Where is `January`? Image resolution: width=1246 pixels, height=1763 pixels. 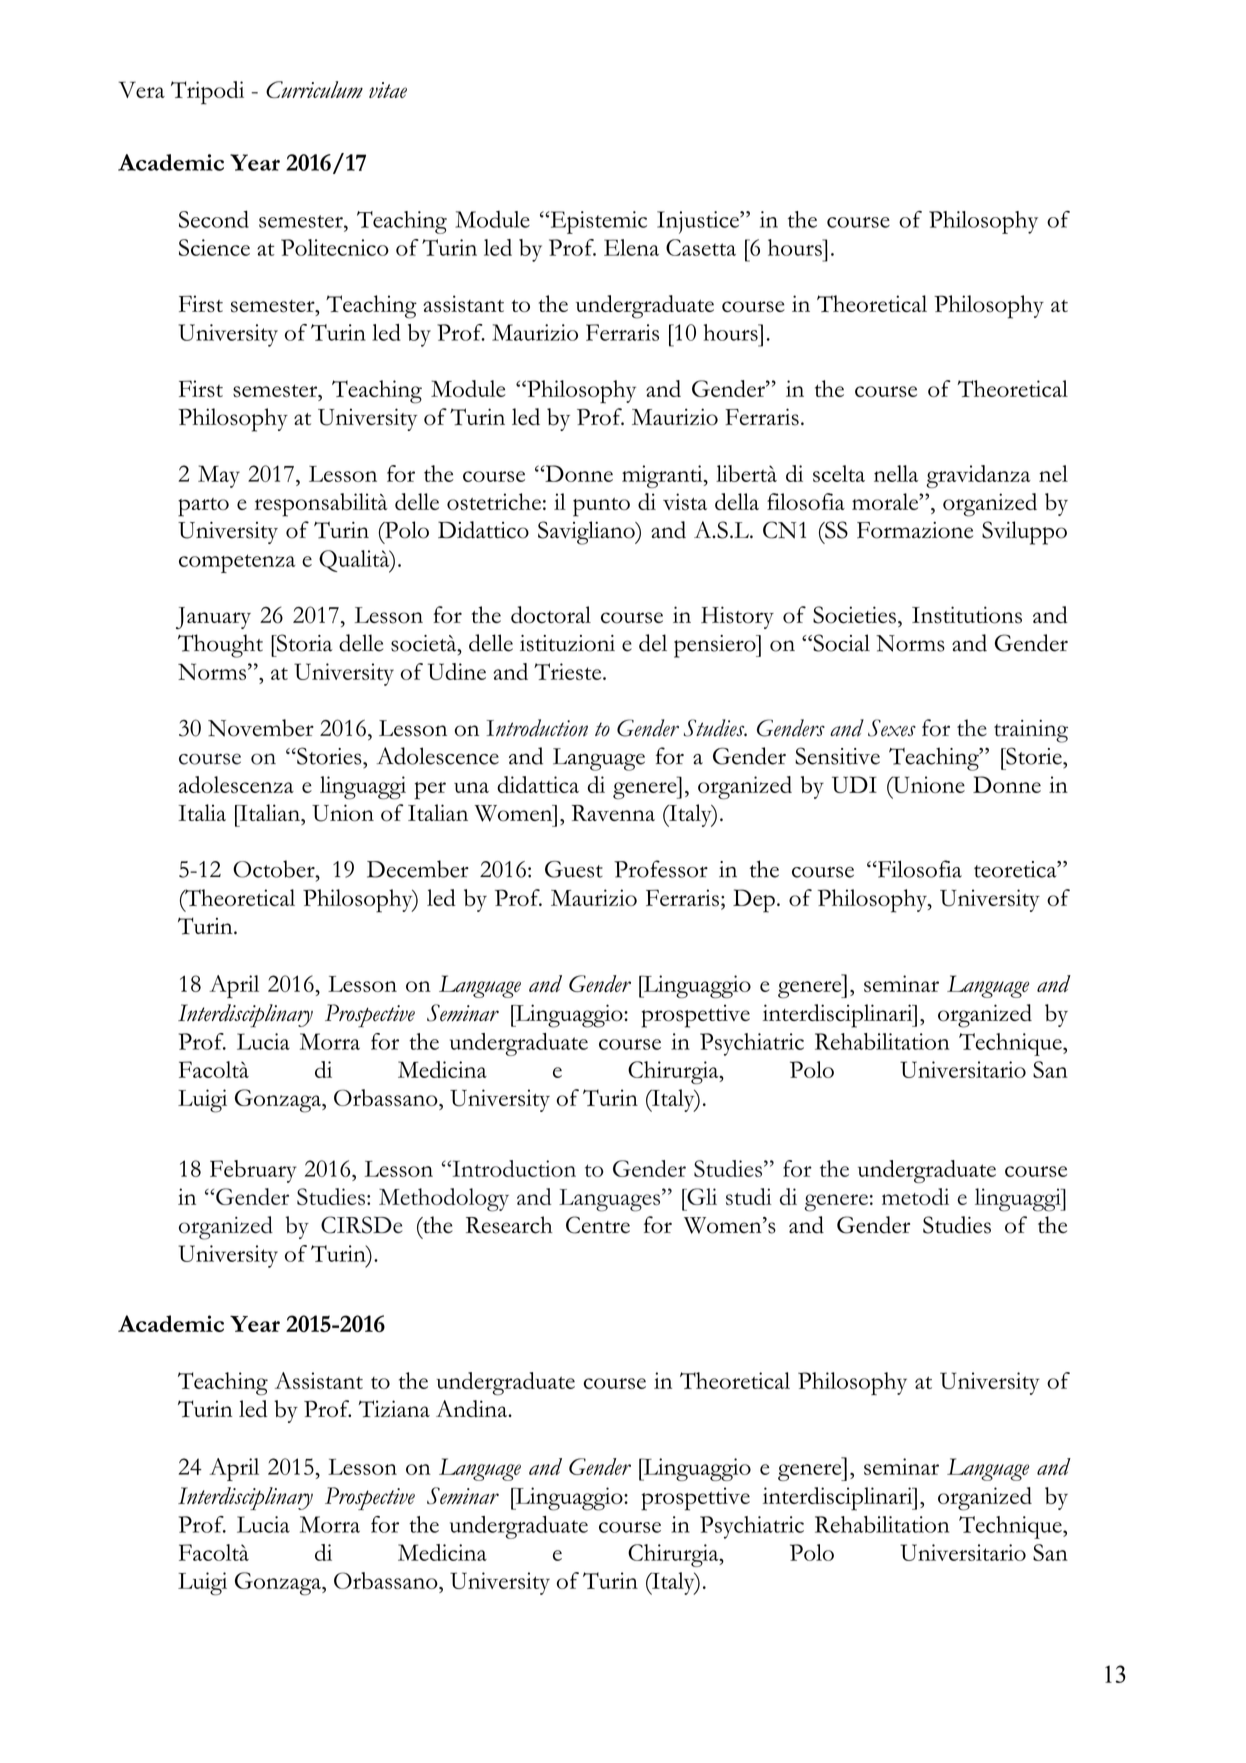 January is located at coordinates (213, 618).
